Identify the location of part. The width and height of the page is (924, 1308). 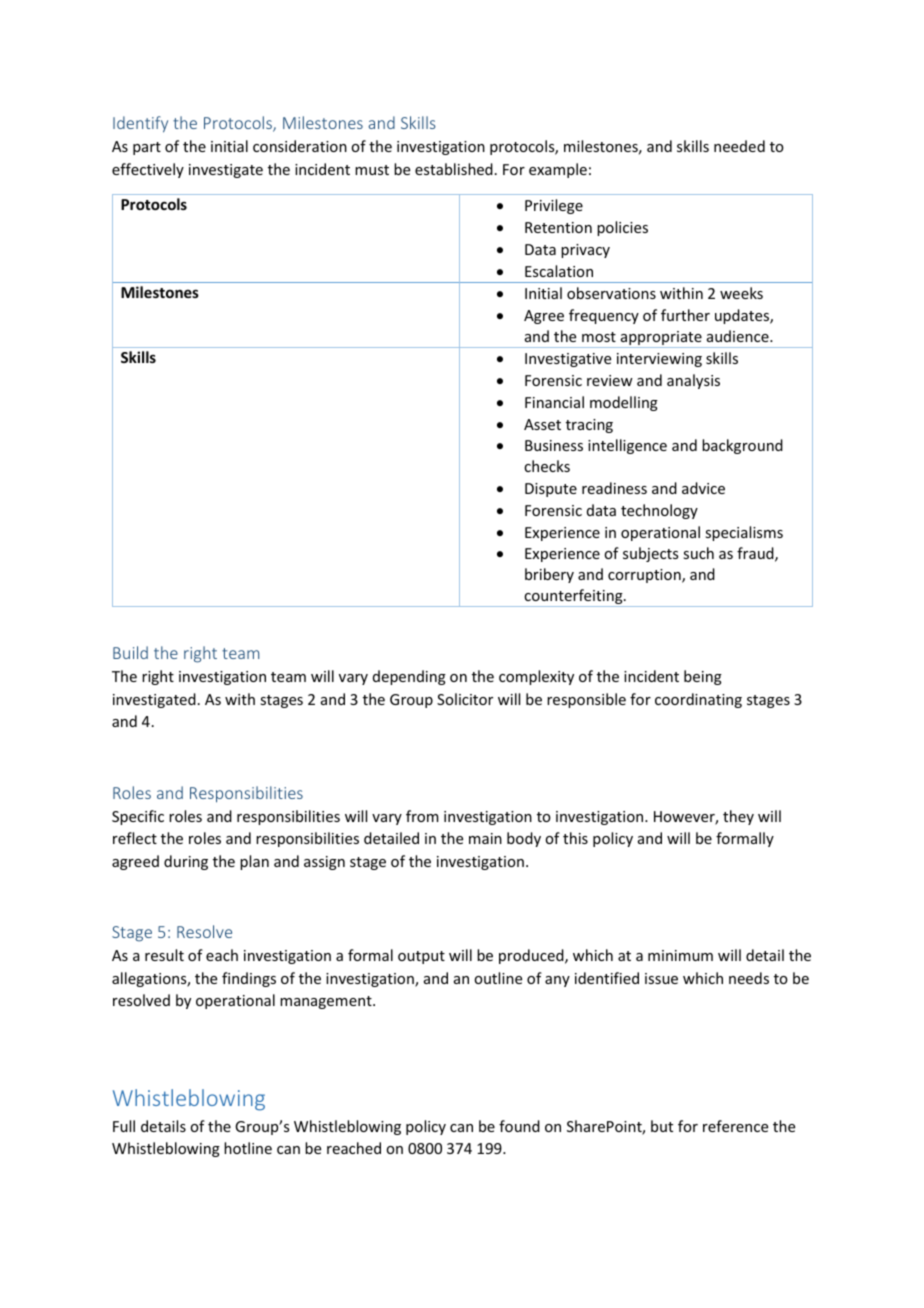
(147, 148).
